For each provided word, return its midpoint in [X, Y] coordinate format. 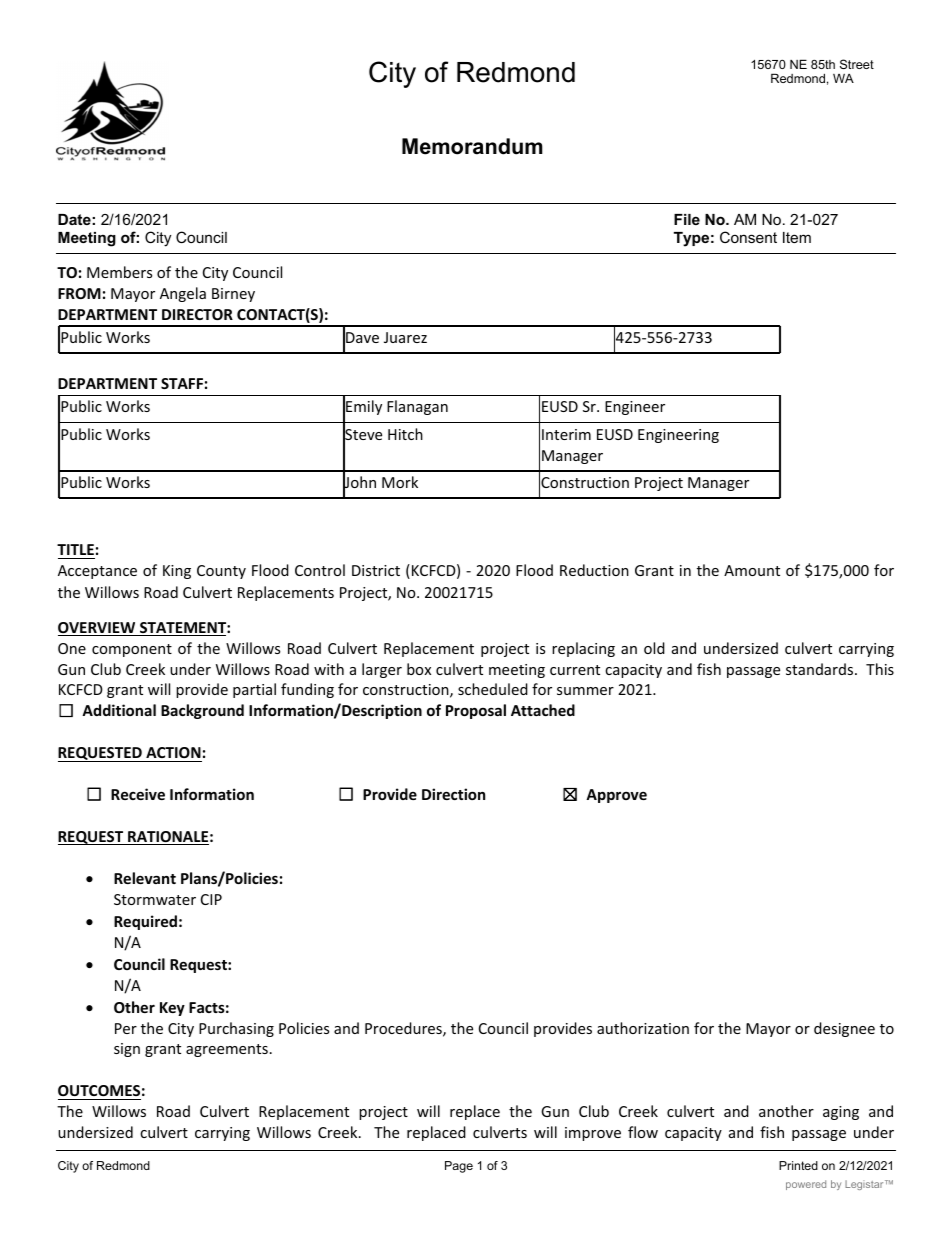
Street [857, 64]
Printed [798, 1165]
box [419, 669]
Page [459, 1167]
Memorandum [472, 146]
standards [821, 669]
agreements [227, 1050]
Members [119, 272]
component [132, 650]
